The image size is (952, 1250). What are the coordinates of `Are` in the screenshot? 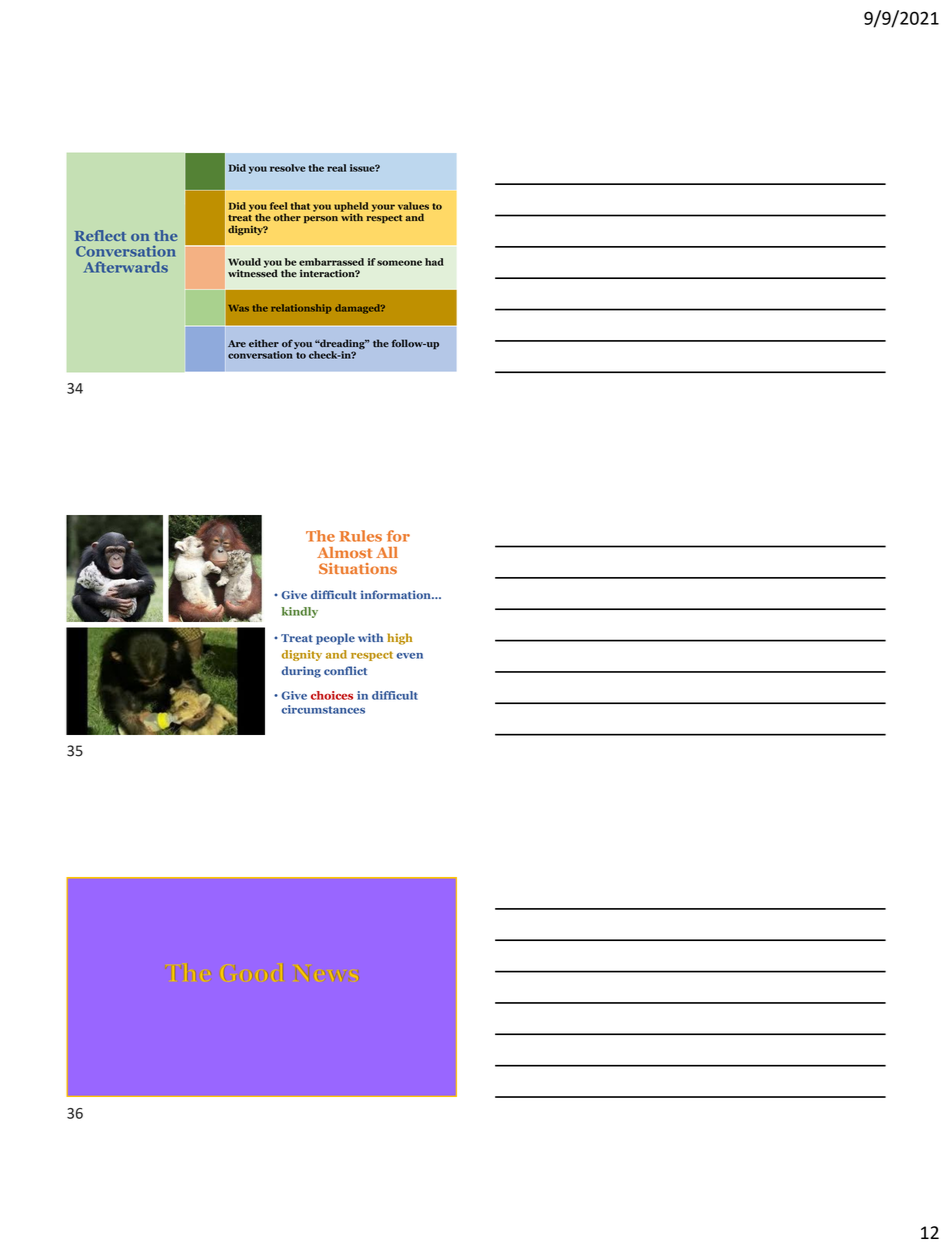 It's located at (237, 344).
